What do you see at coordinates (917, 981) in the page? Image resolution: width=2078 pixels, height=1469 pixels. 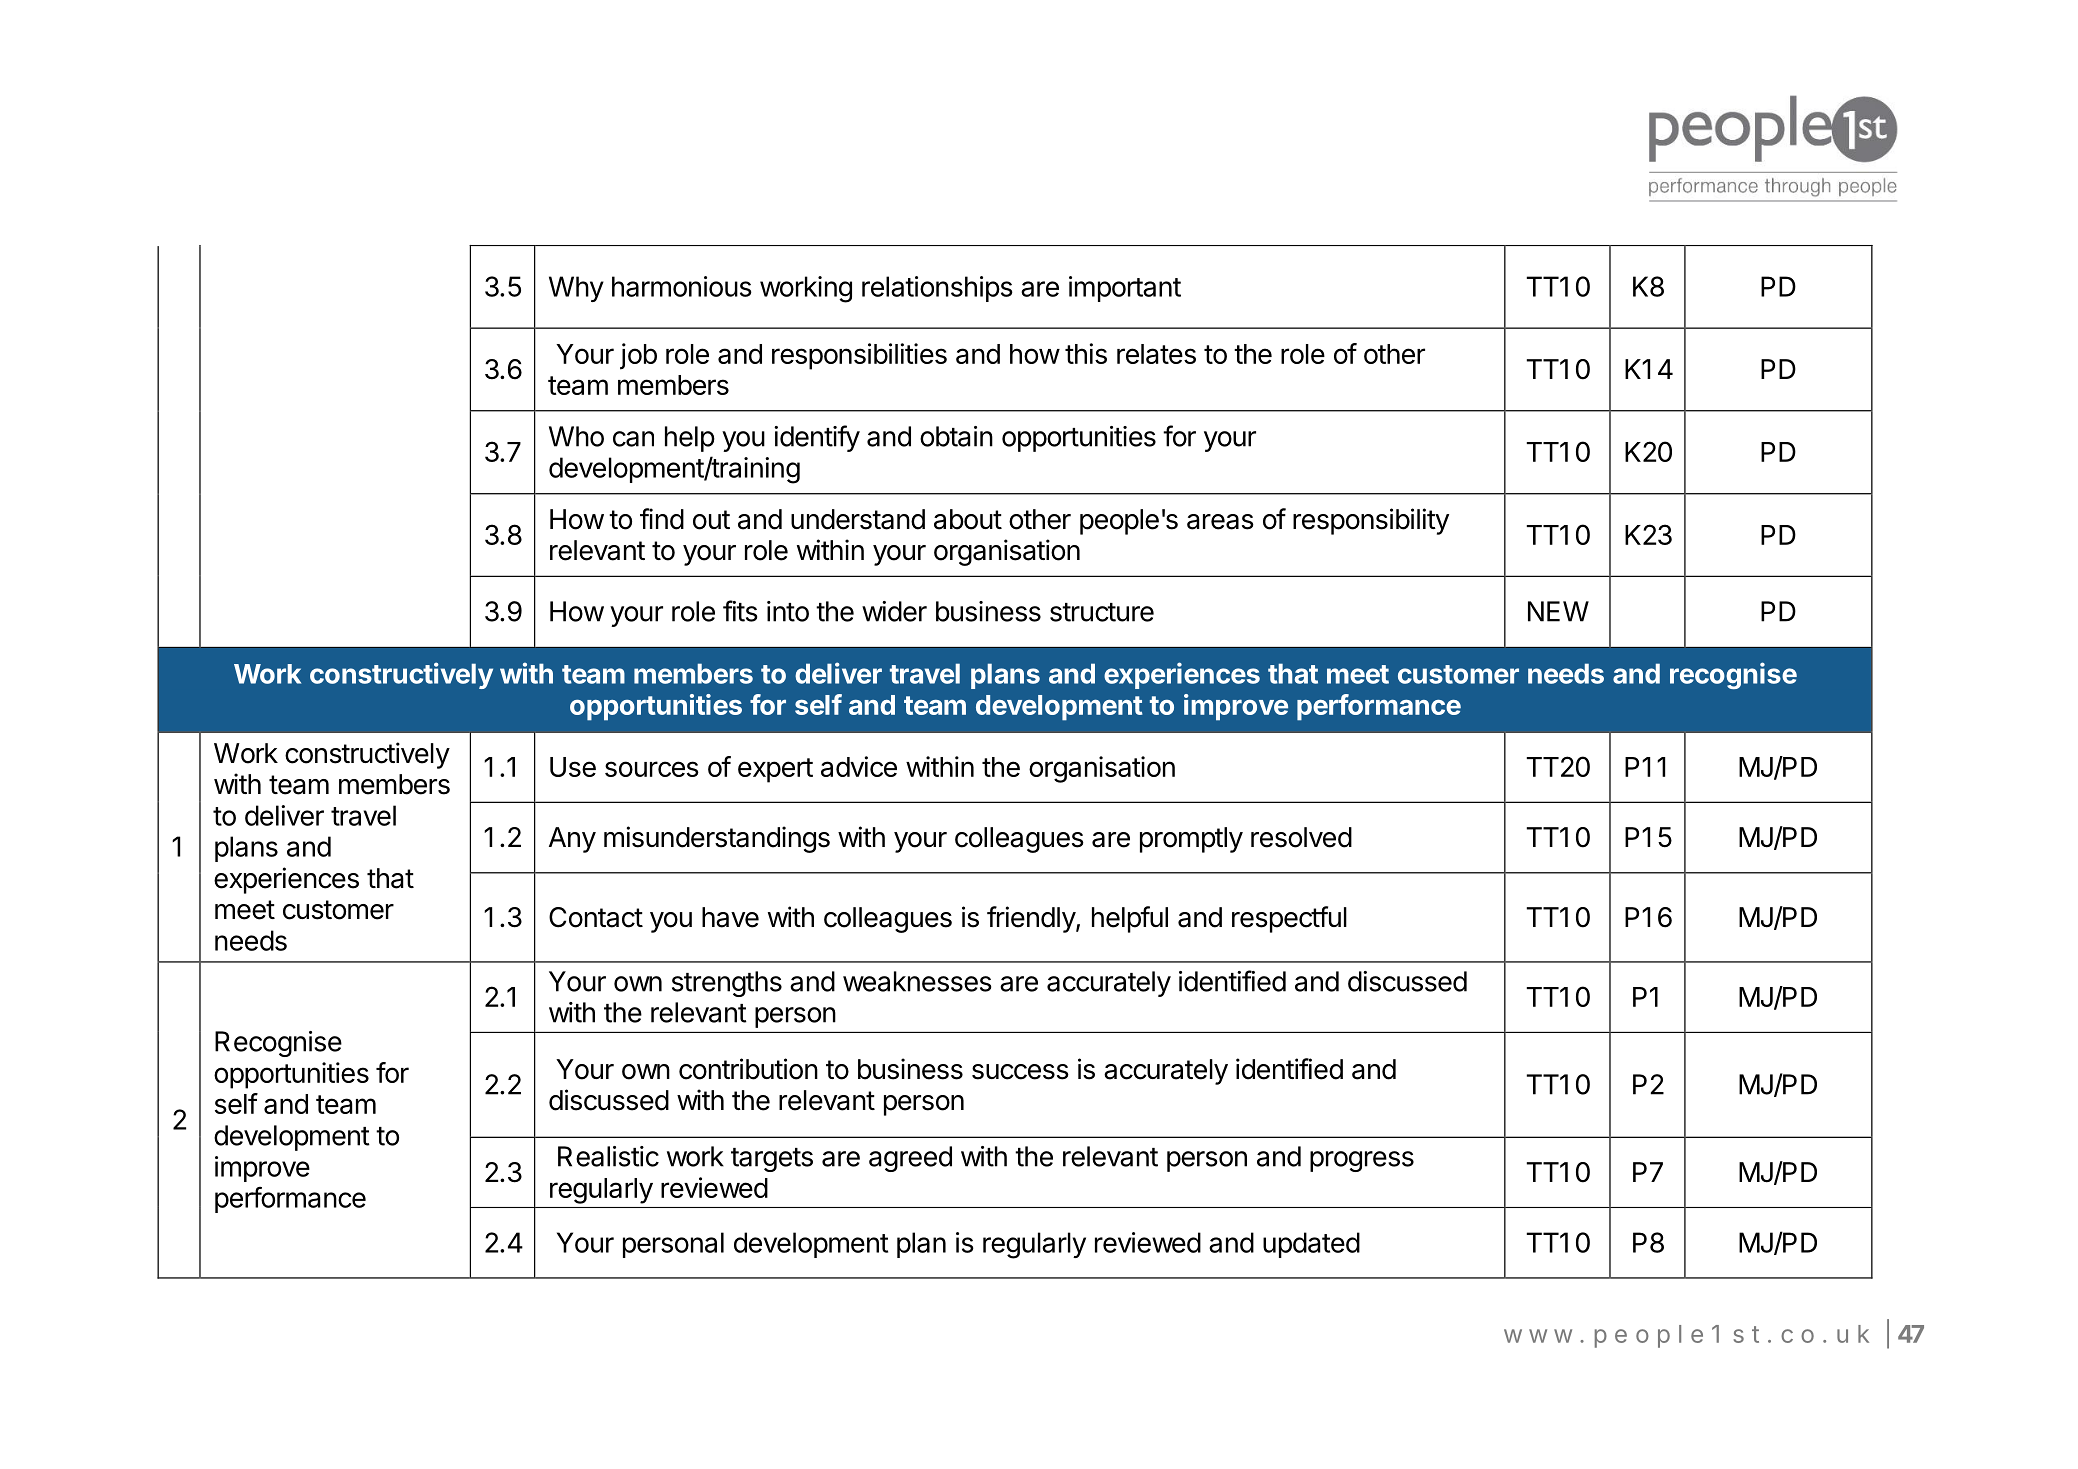 I see `weaknesses` at bounding box center [917, 981].
